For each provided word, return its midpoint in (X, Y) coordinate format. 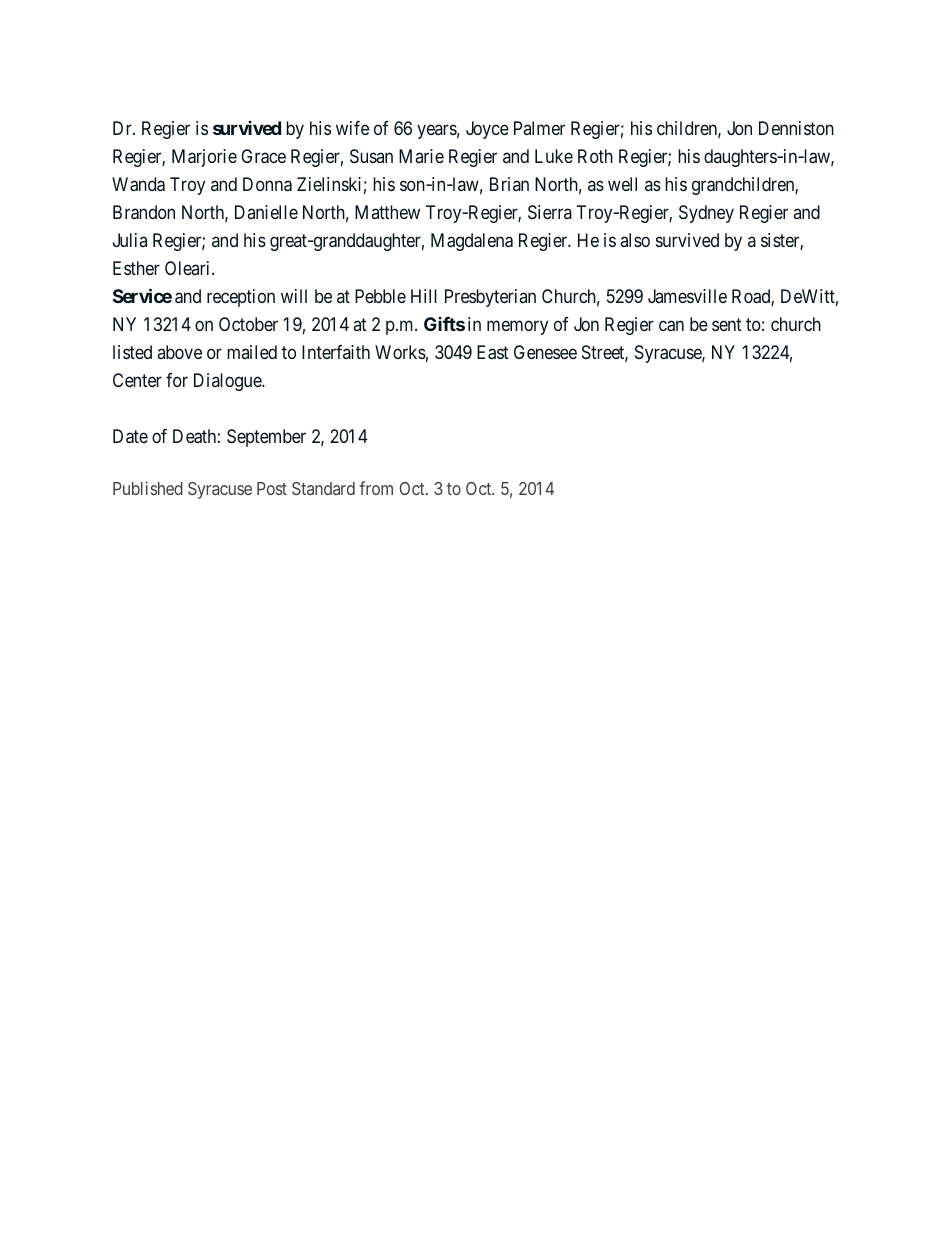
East (493, 352)
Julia (130, 240)
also (635, 240)
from (376, 488)
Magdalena (472, 242)
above (179, 352)
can (671, 326)
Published (148, 488)
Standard (323, 488)
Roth (595, 156)
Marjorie (204, 158)
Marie (421, 156)
